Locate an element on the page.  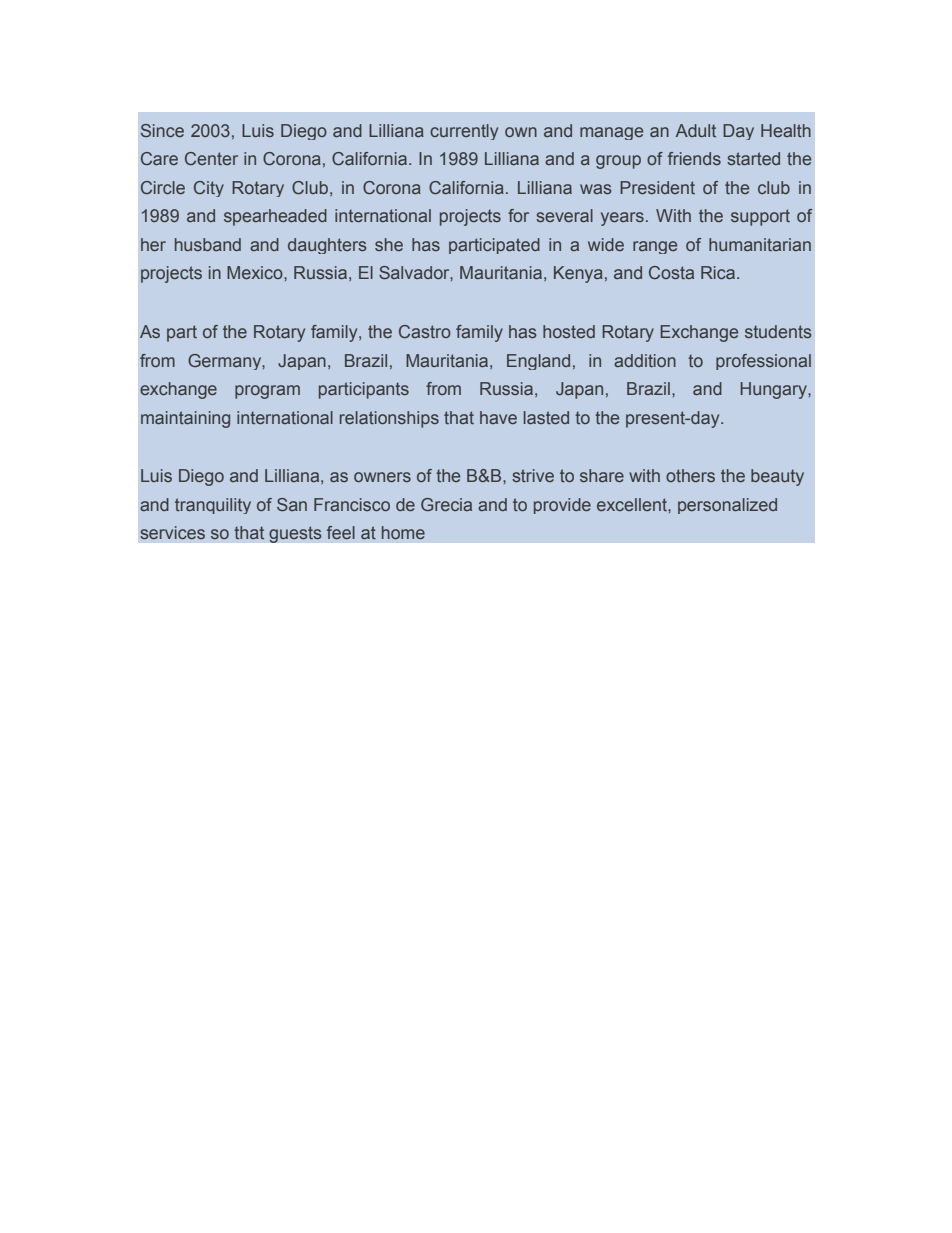
personalized is located at coordinates (727, 506).
